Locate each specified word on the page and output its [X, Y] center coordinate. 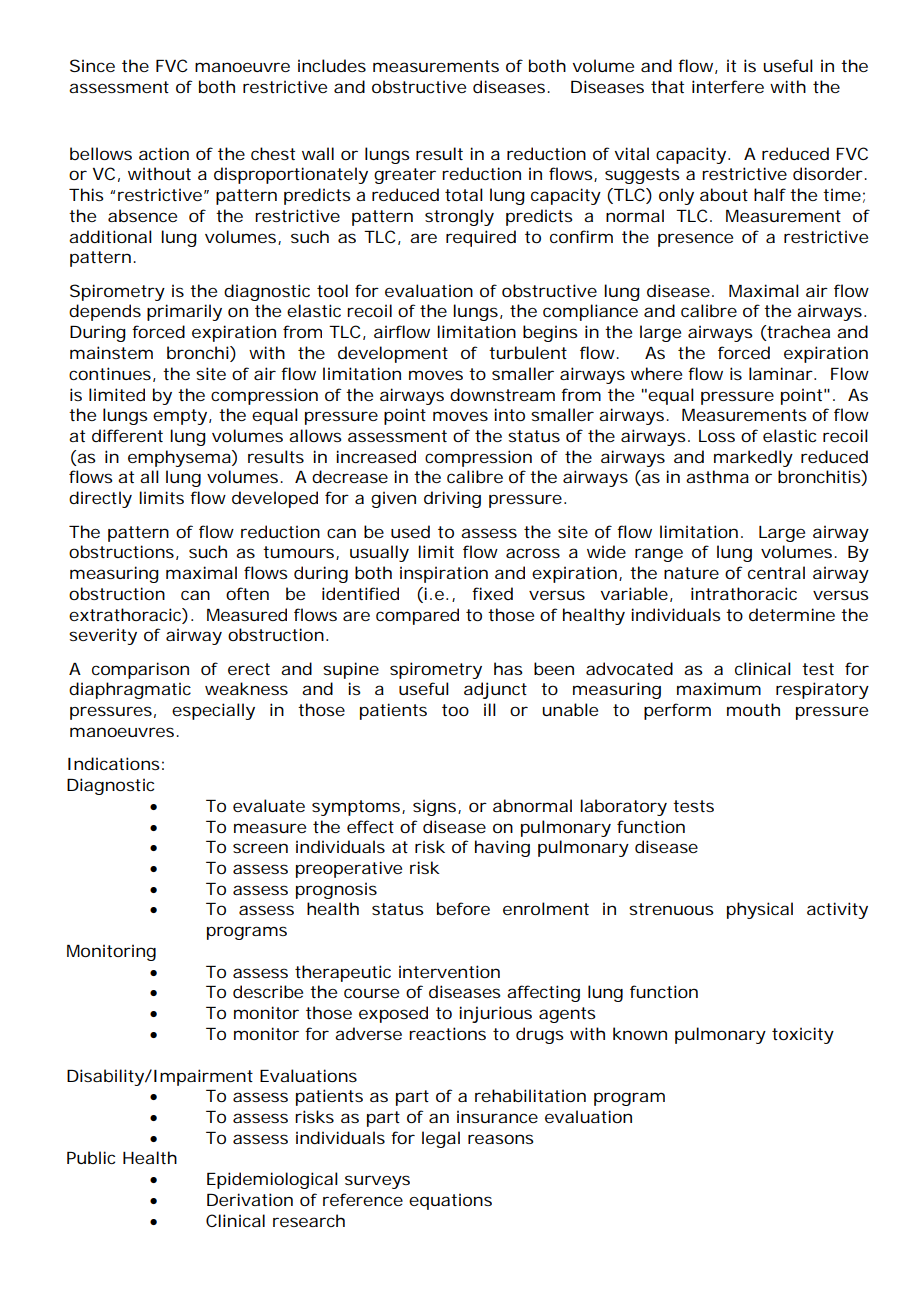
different [127, 435]
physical [760, 910]
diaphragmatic [130, 690]
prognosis [336, 890]
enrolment [546, 908]
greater [405, 176]
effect [370, 826]
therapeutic [343, 973]
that [667, 86]
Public [91, 1157]
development [393, 354]
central [776, 572]
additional [110, 236]
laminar [780, 373]
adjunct [495, 690]
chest [273, 153]
